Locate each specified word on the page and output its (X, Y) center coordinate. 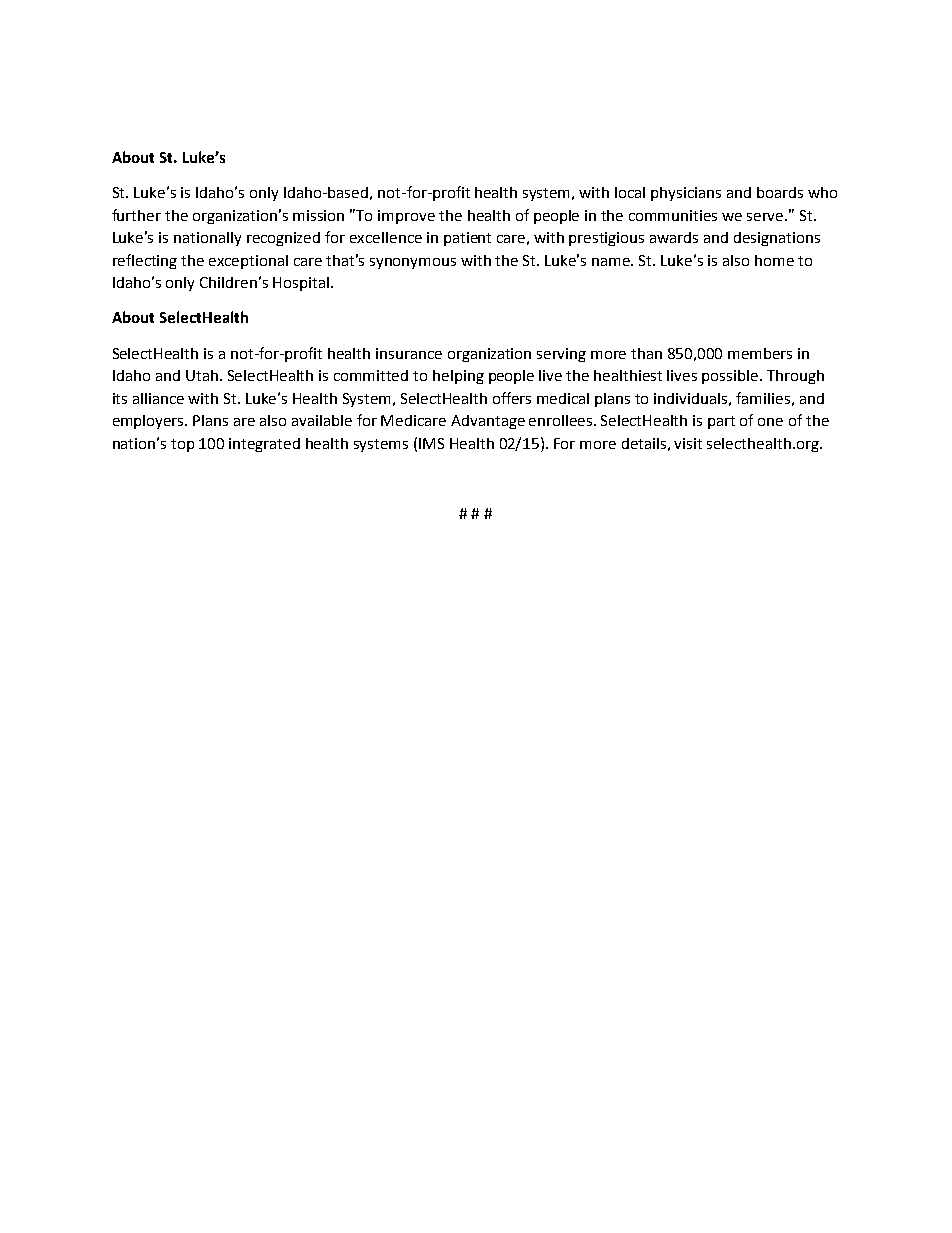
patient (467, 239)
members (760, 353)
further (136, 215)
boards (780, 192)
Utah (203, 375)
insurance (409, 353)
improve (406, 217)
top (182, 445)
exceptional (248, 262)
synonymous (413, 263)
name (612, 262)
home (774, 260)
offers (512, 398)
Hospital (301, 284)
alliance (158, 398)
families (763, 398)
